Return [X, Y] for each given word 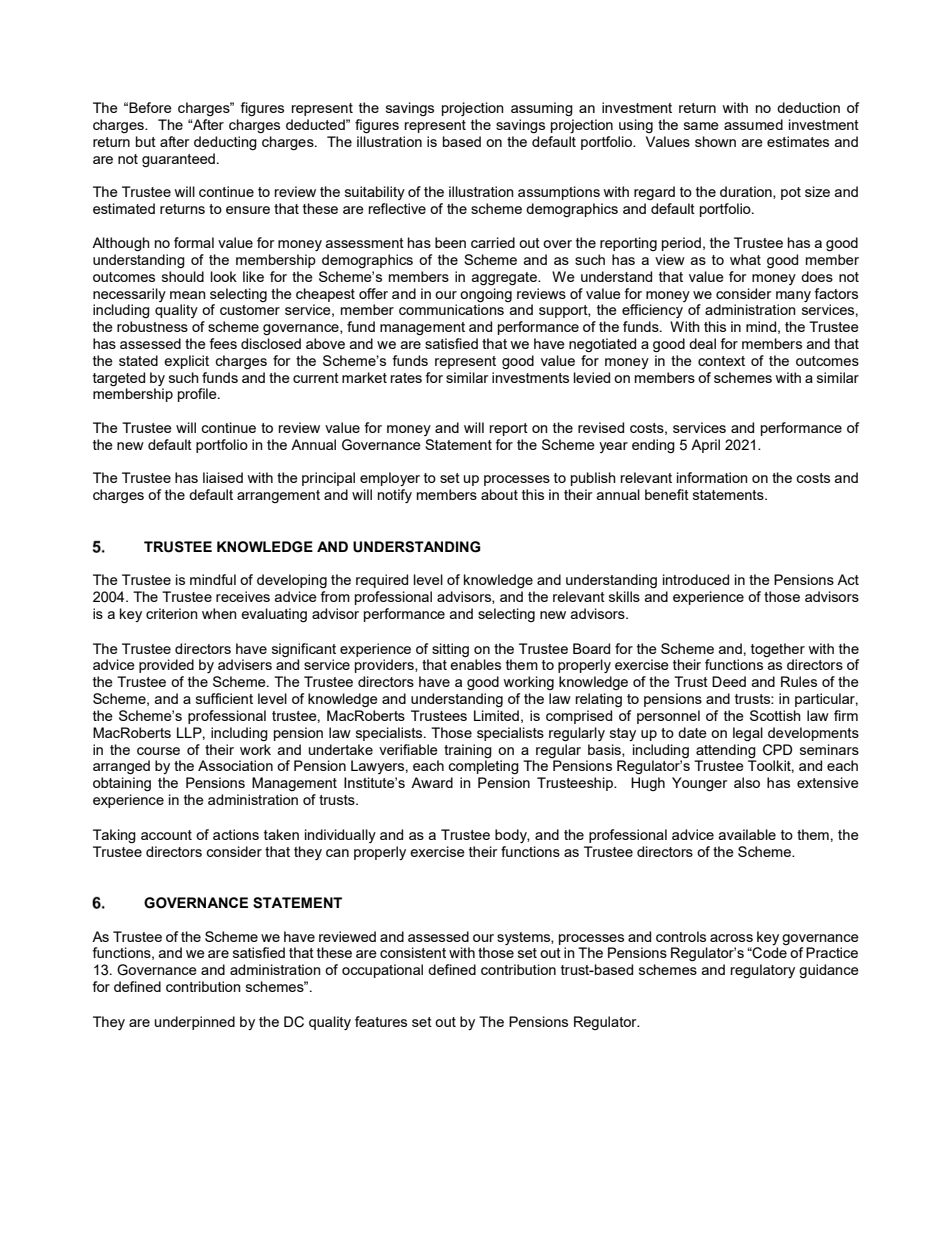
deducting [225, 143]
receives [243, 596]
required [382, 581]
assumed [753, 124]
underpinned [195, 1023]
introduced [696, 579]
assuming [542, 109]
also [747, 782]
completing [483, 767]
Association [235, 765]
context [721, 361]
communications [451, 309]
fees [223, 343]
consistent [413, 952]
